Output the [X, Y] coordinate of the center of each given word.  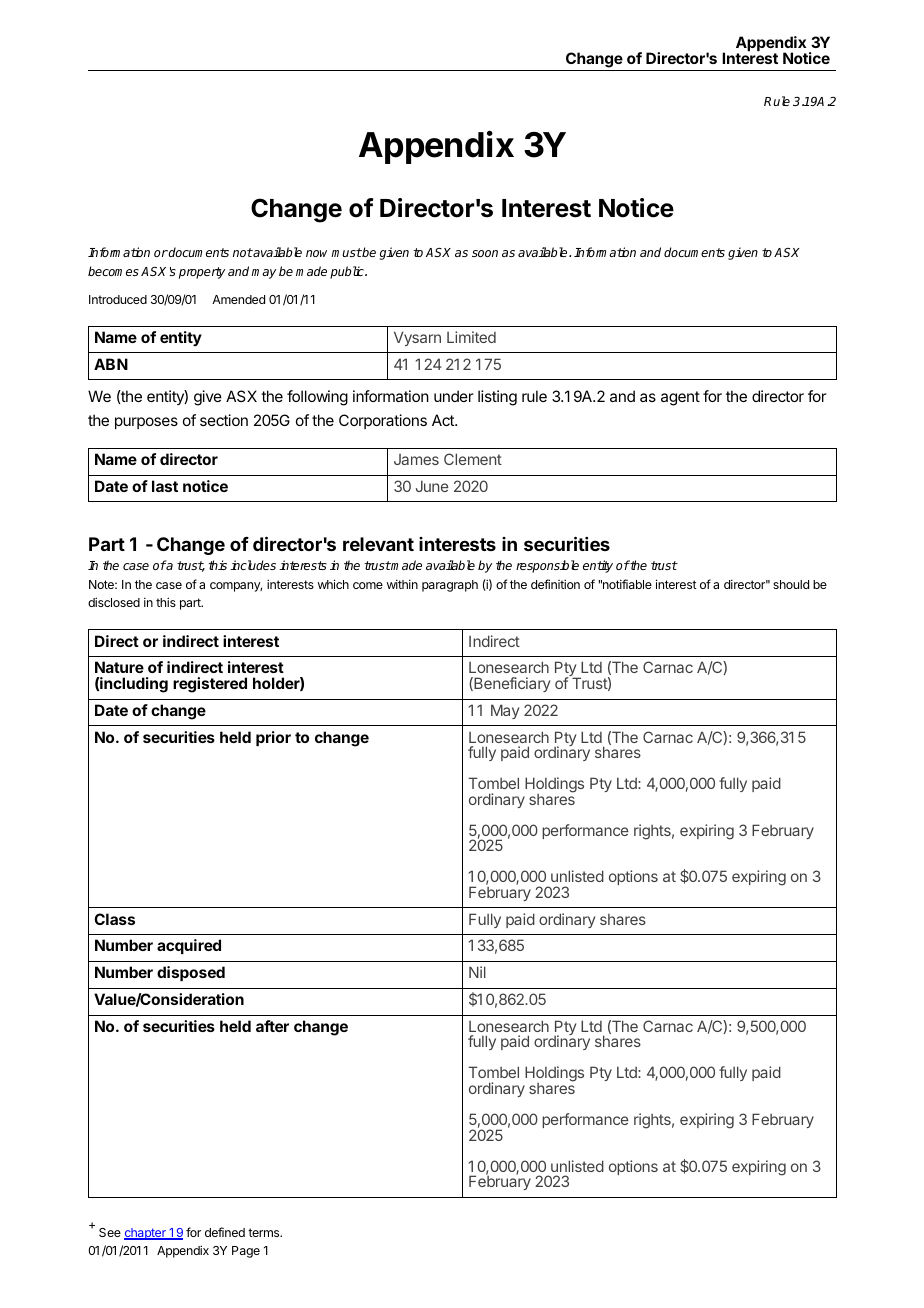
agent [680, 398]
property [202, 273]
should [791, 584]
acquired [189, 946]
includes [253, 565]
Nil [477, 972]
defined [225, 1232]
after [272, 1026]
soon [485, 253]
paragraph [450, 586]
